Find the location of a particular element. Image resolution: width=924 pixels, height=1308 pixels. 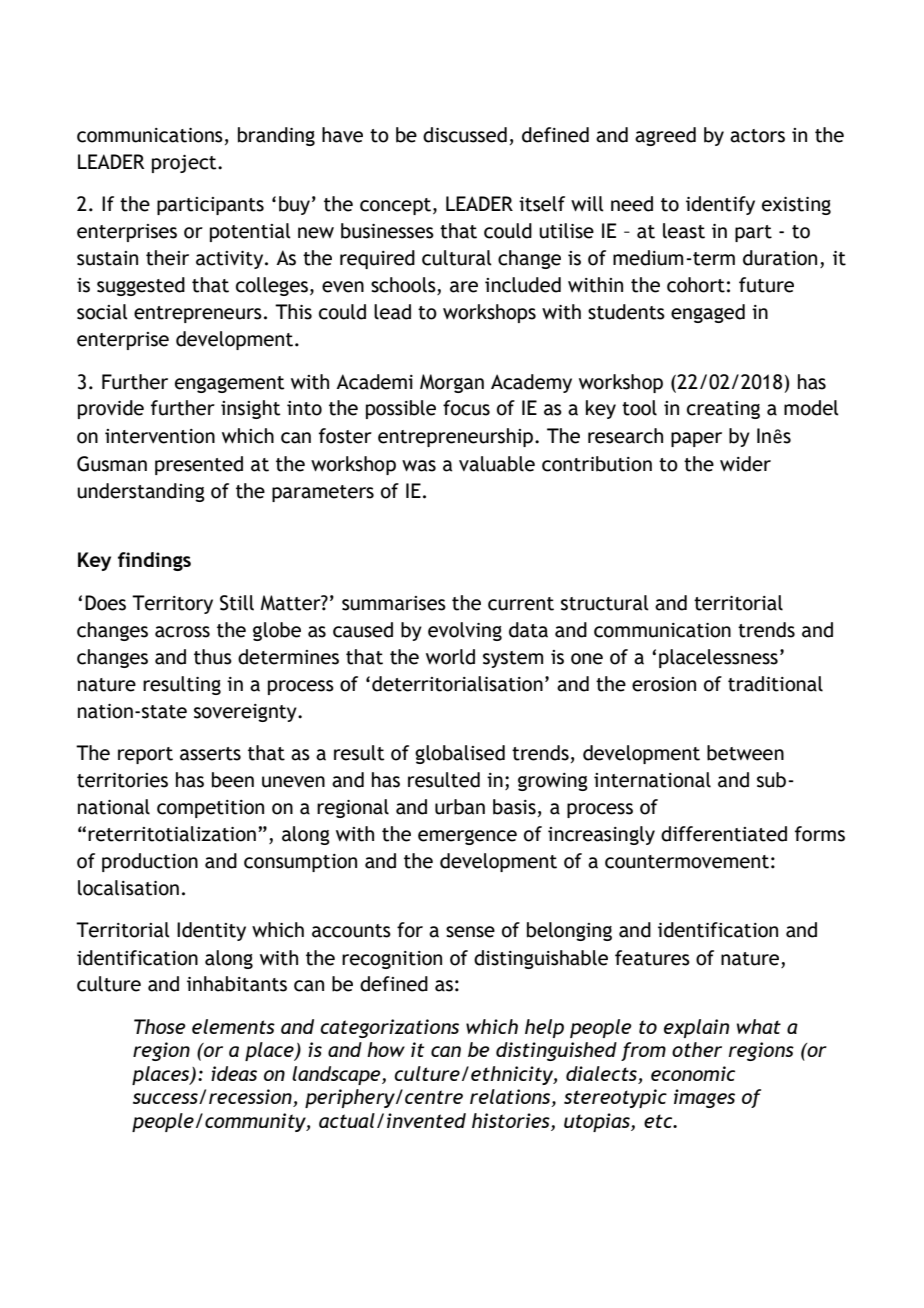

engaged is located at coordinates (708, 313).
